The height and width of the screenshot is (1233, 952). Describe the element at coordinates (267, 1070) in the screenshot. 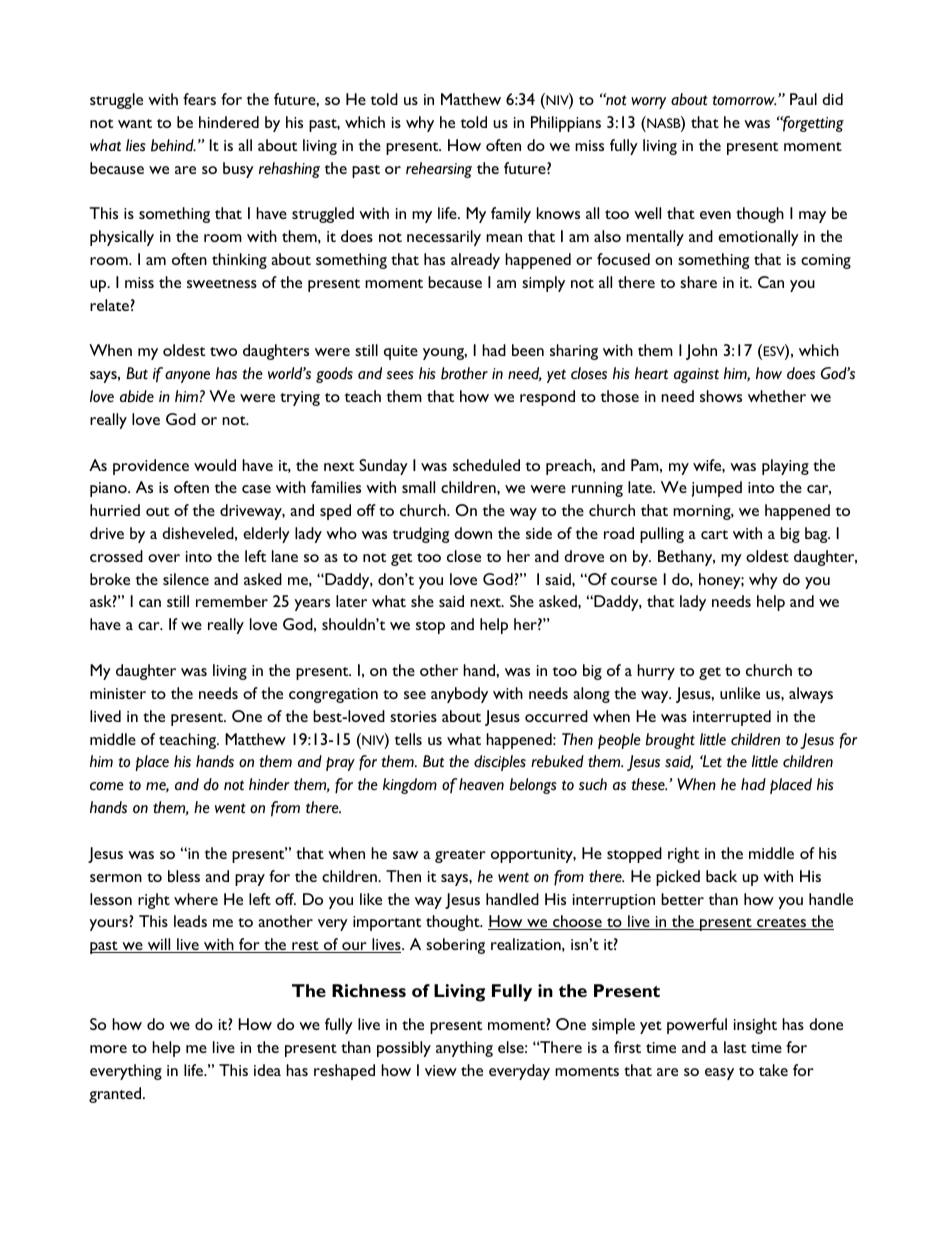

I see `idea` at that location.
